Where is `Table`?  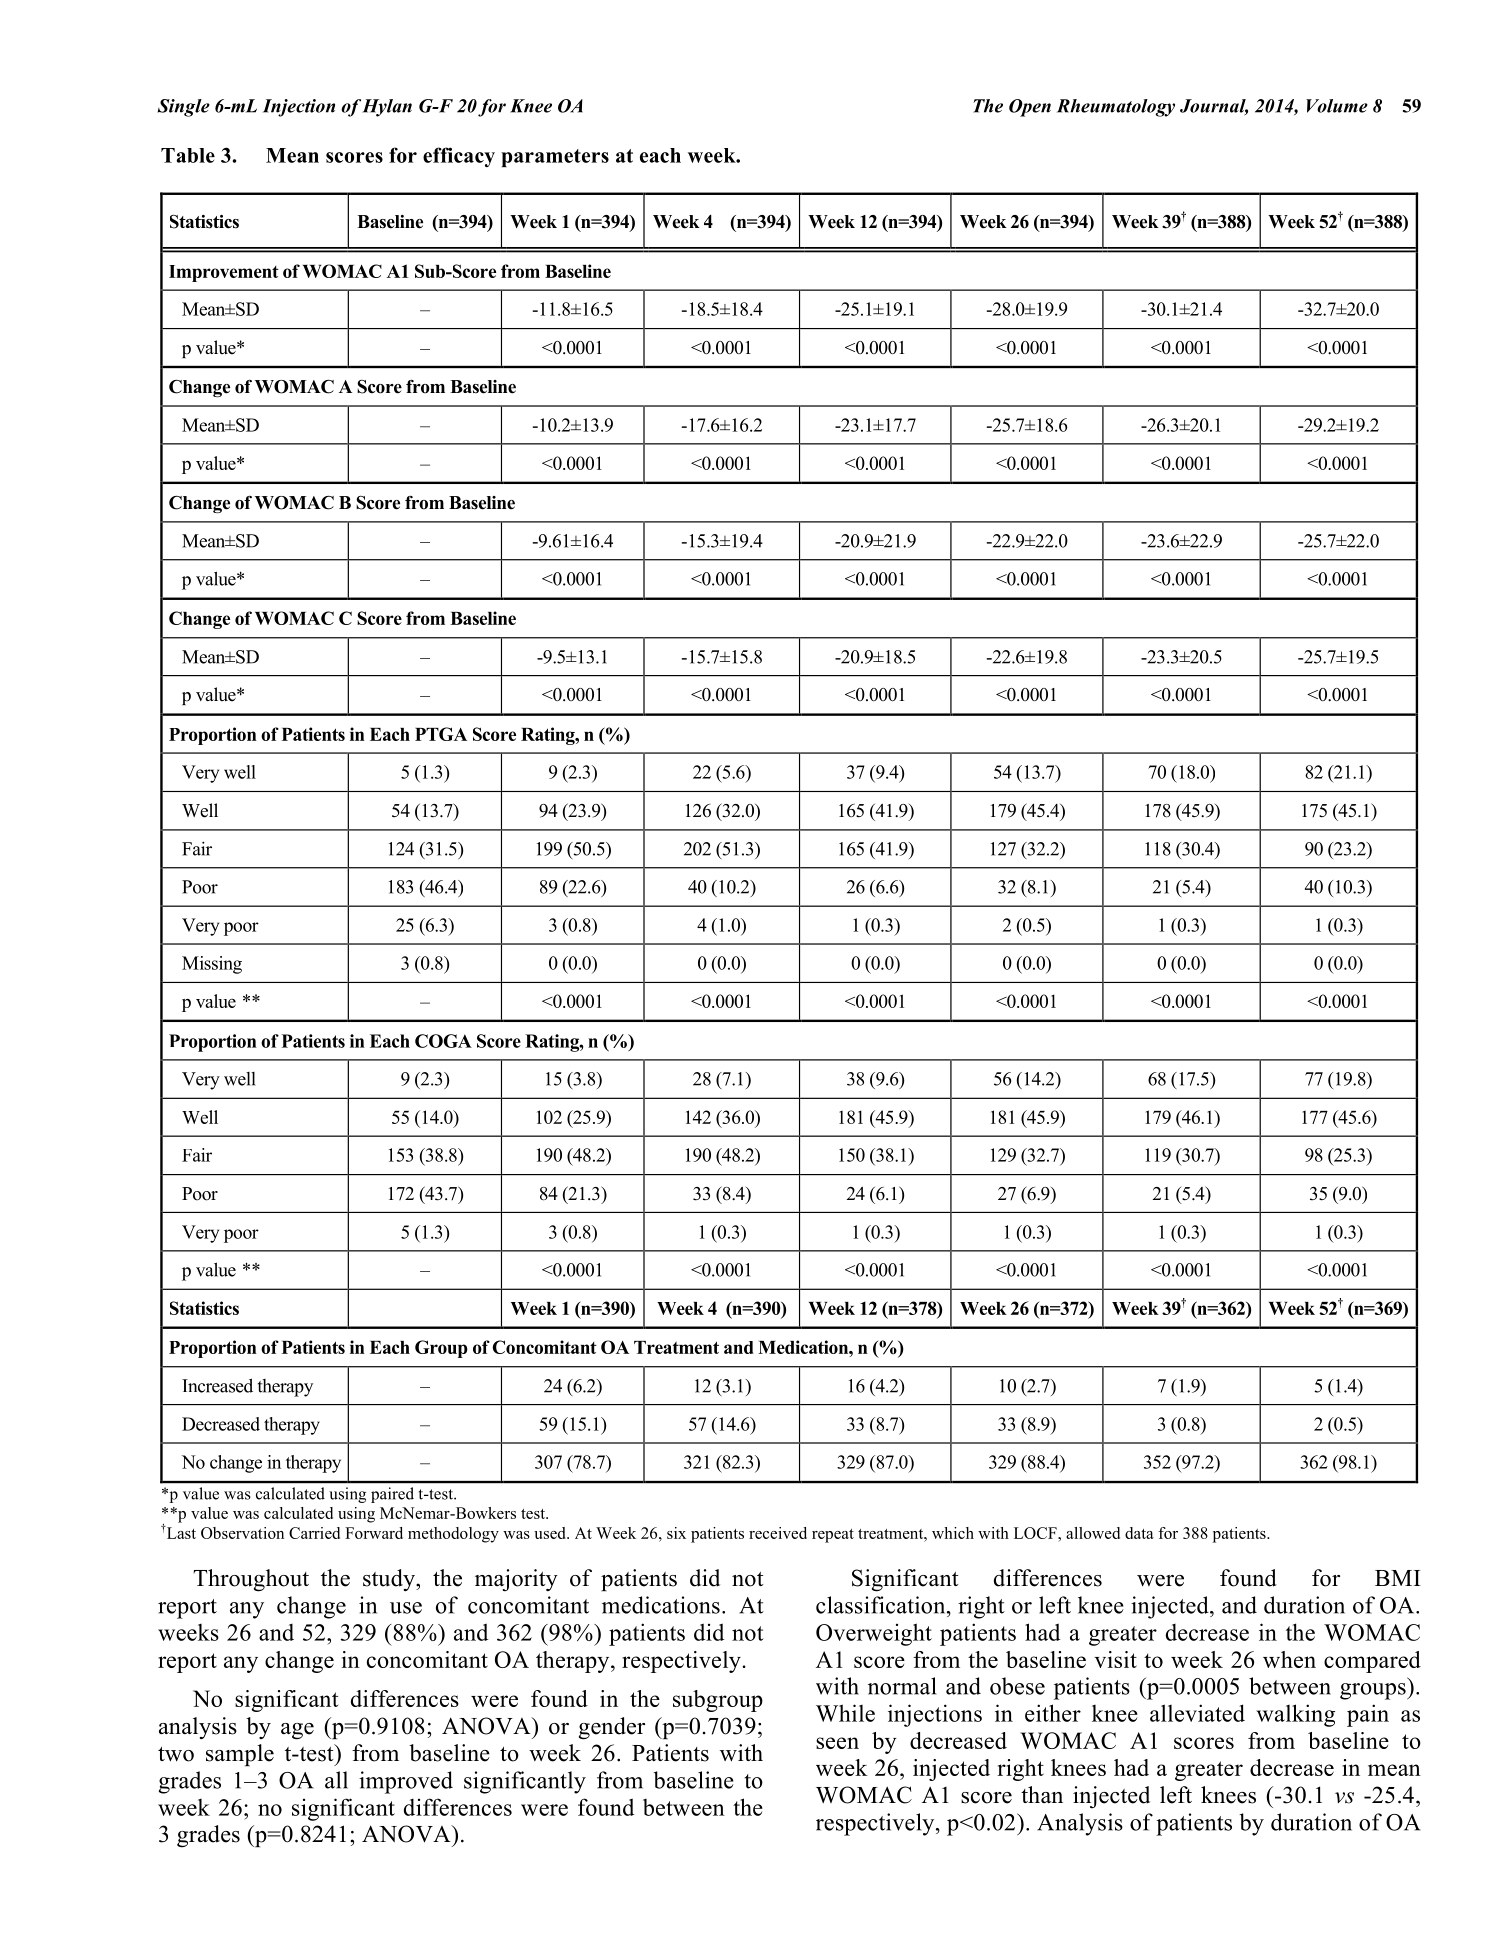
Table is located at coordinates (188, 155).
